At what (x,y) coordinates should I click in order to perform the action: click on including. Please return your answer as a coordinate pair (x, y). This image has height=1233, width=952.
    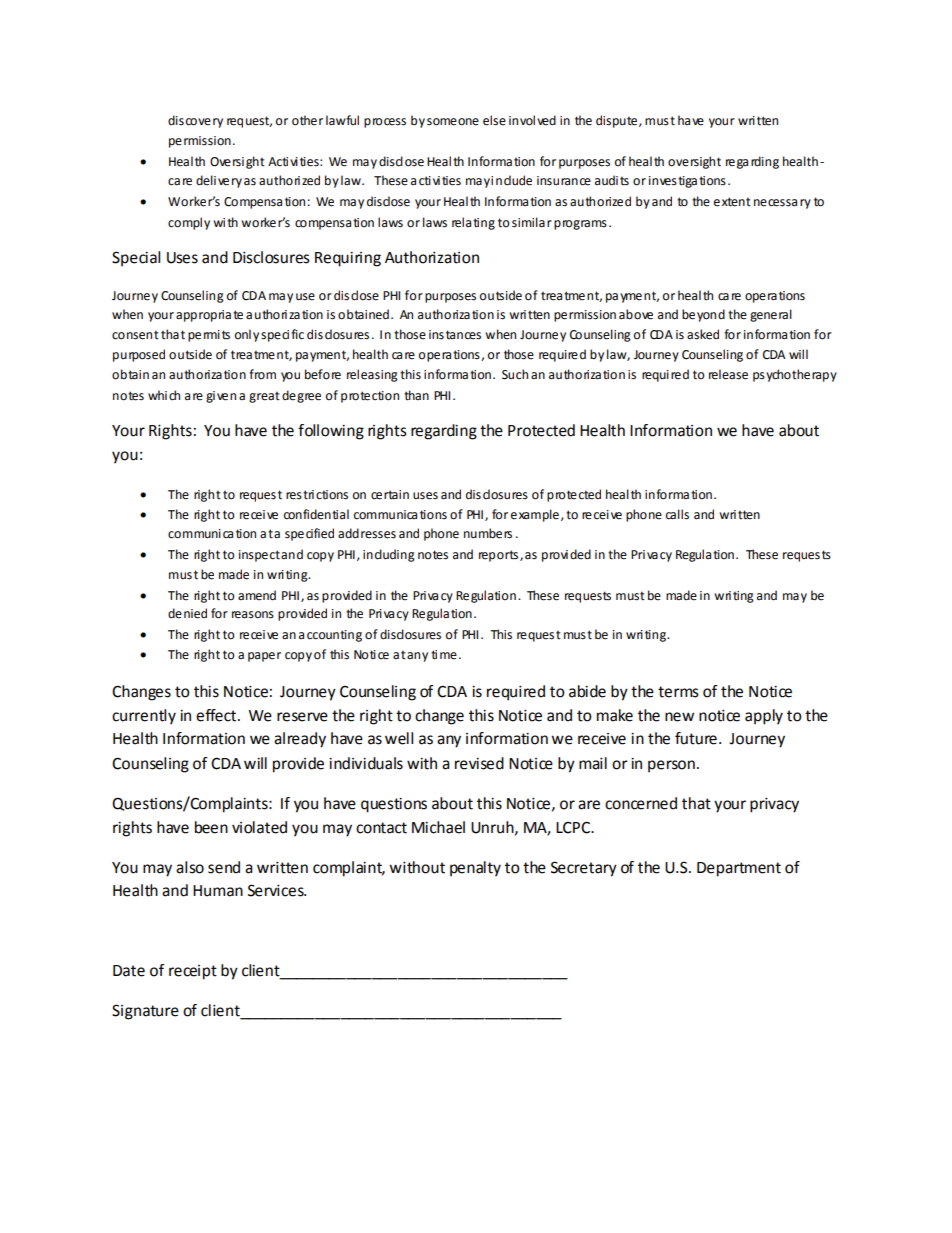
    Looking at the image, I should click on (389, 555).
